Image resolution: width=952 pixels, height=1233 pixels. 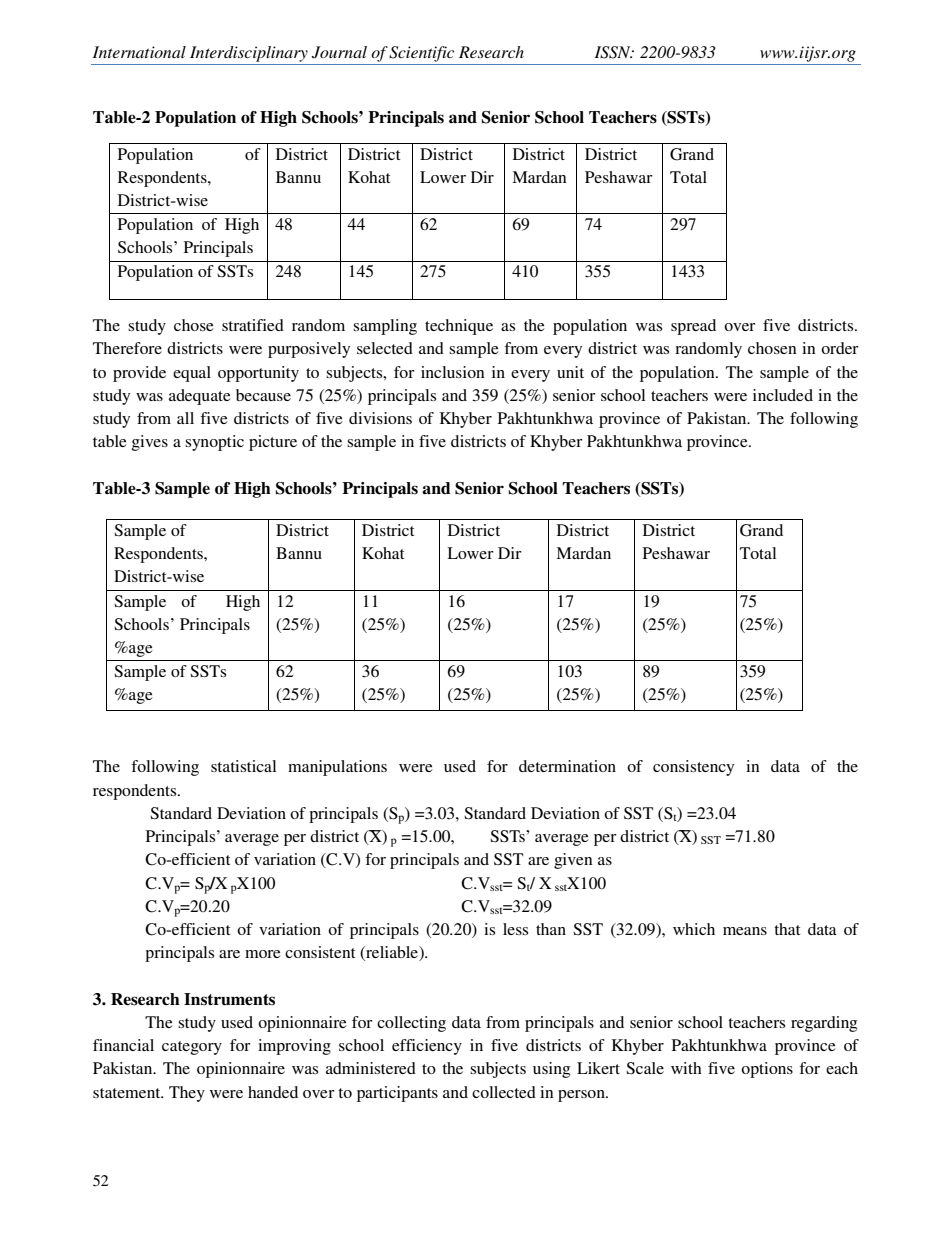 What do you see at coordinates (249, 54) in the page?
I see `Interdisciplinary` at bounding box center [249, 54].
